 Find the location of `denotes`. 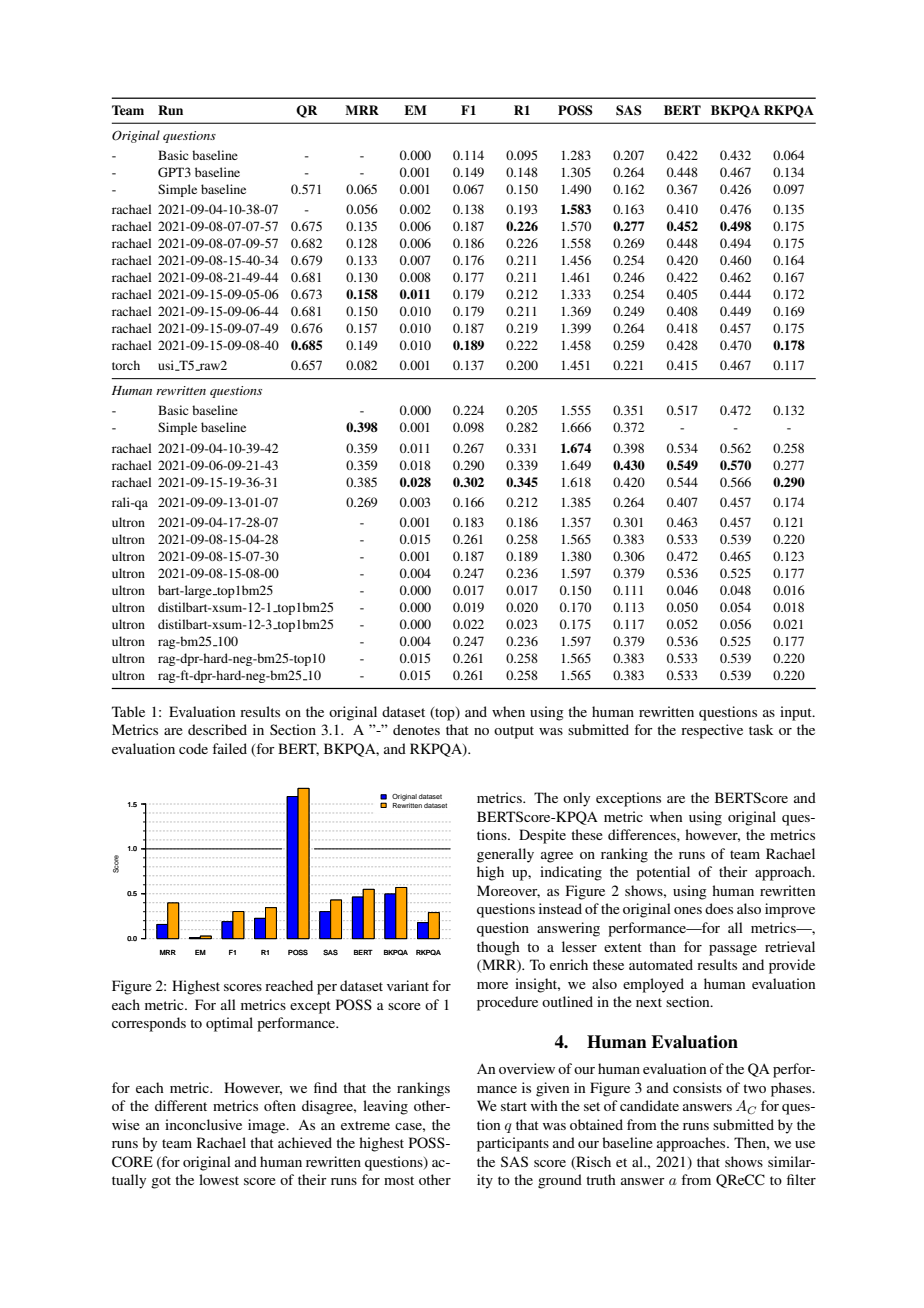

denotes is located at coordinates (416, 729).
